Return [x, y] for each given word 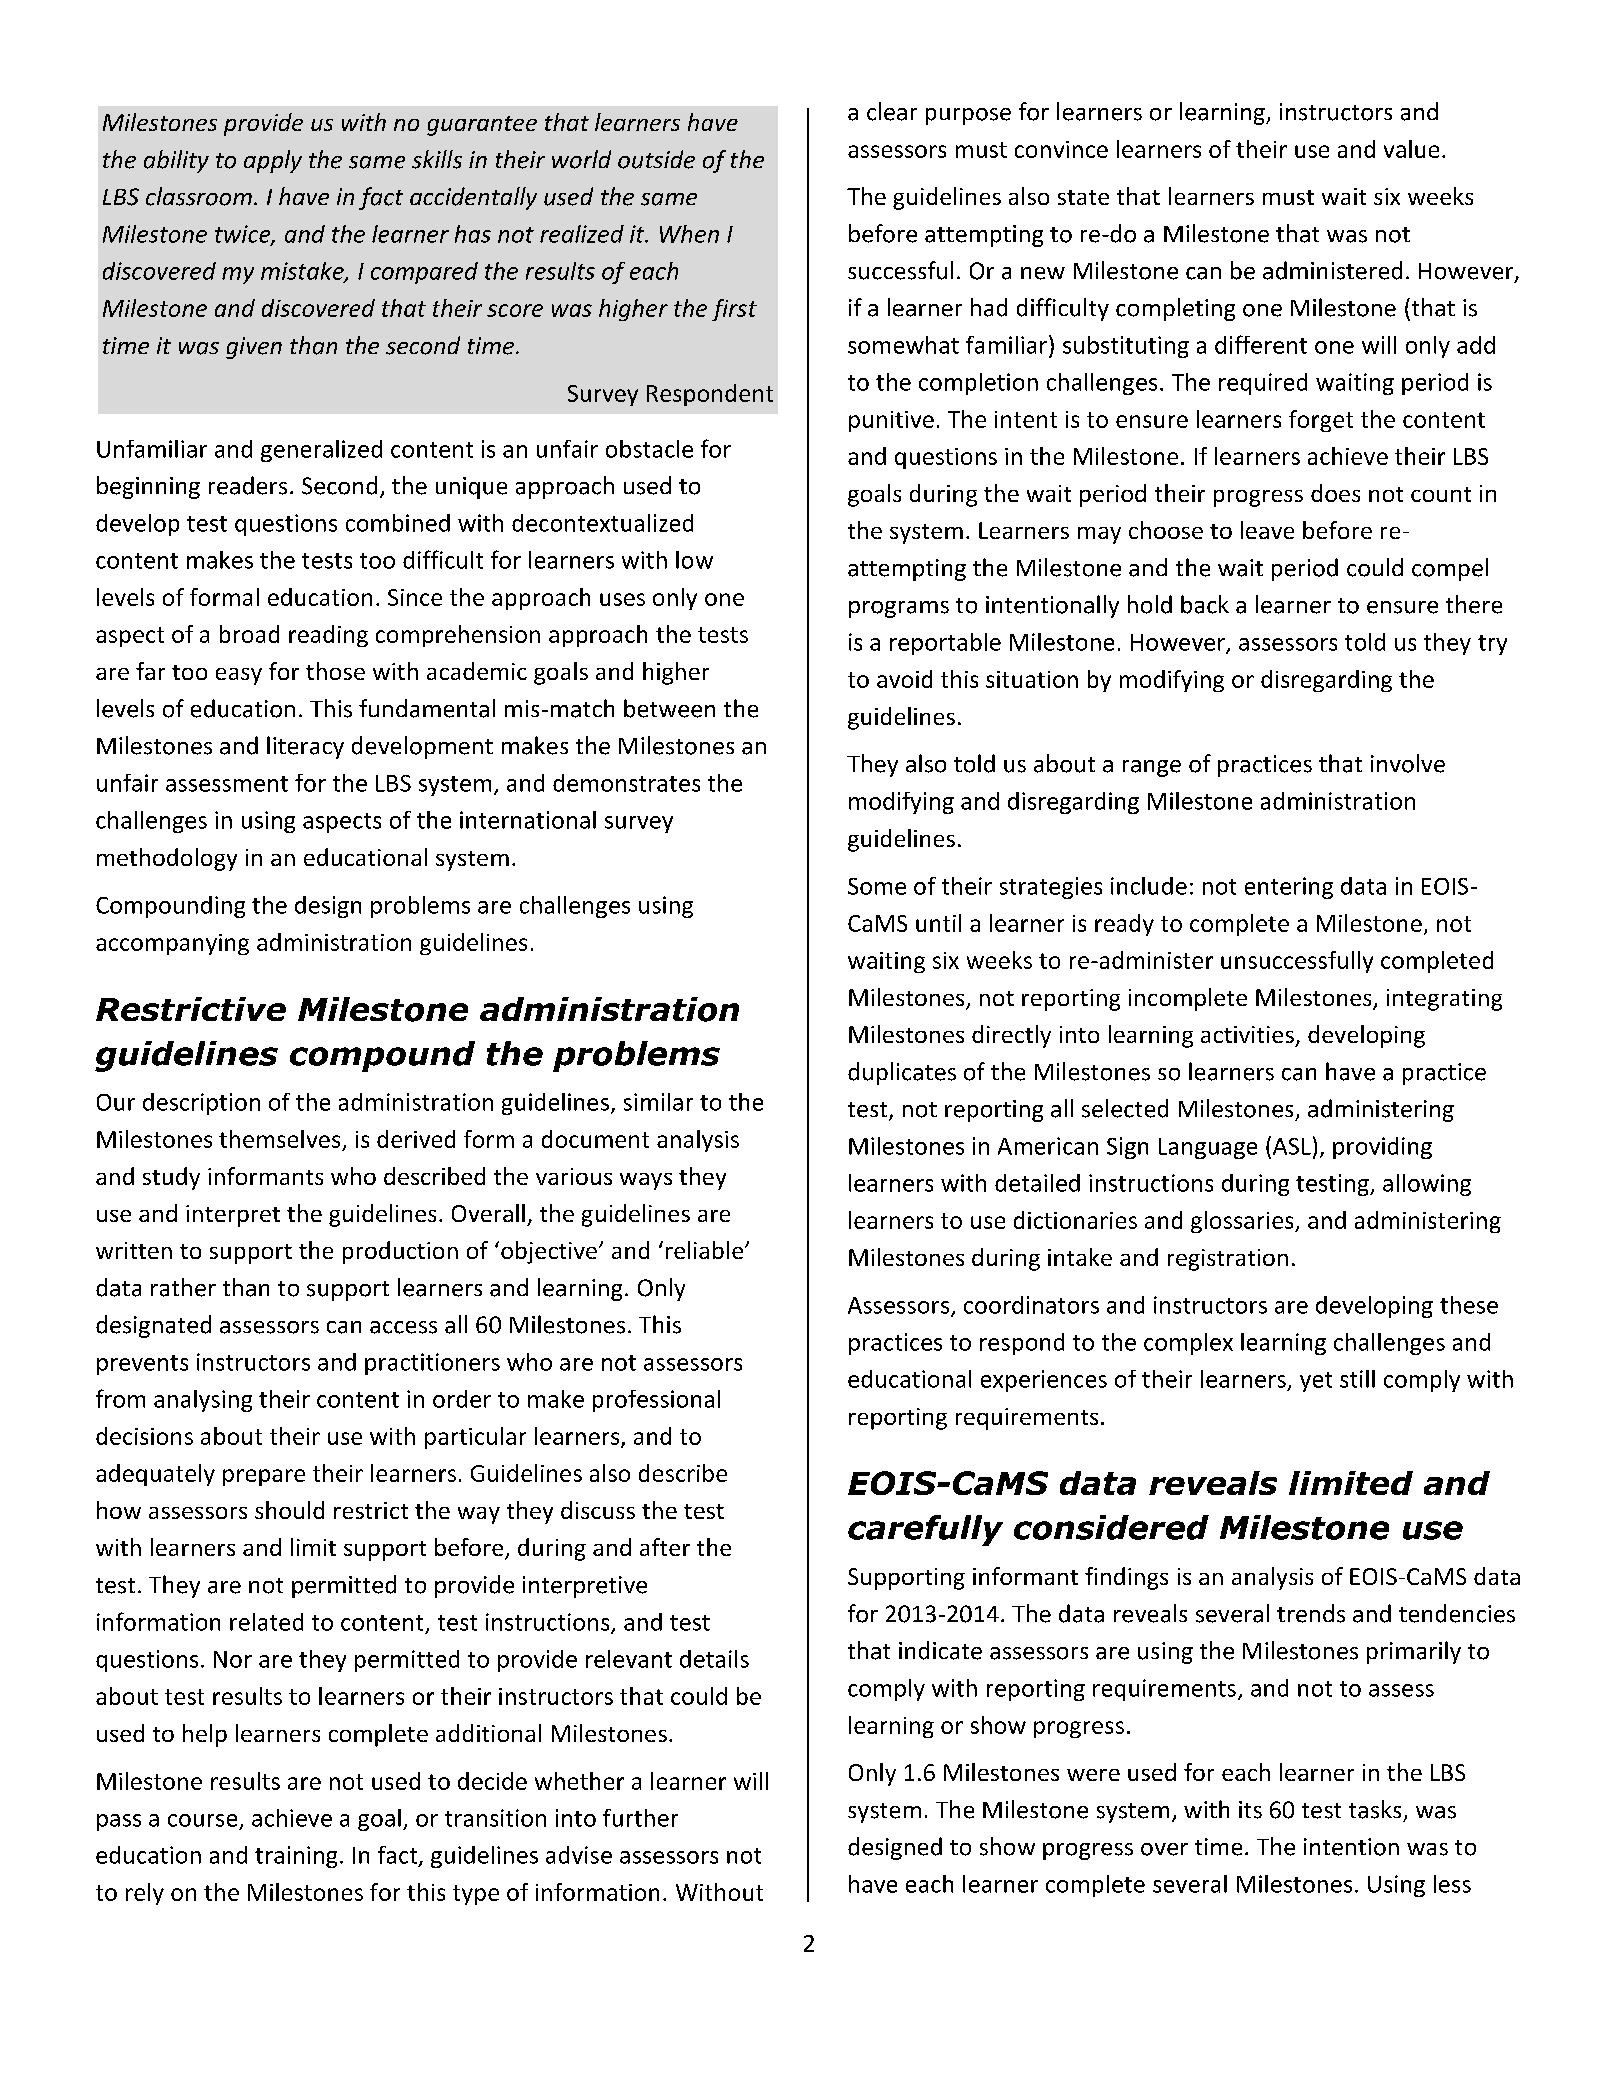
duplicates [902, 1073]
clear [892, 111]
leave [1267, 530]
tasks [1375, 1809]
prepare [264, 1477]
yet [1316, 1382]
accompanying [172, 944]
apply [273, 161]
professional [656, 1401]
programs [899, 609]
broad [249, 634]
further [640, 1818]
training [296, 1857]
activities [1247, 1034]
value [1411, 149]
